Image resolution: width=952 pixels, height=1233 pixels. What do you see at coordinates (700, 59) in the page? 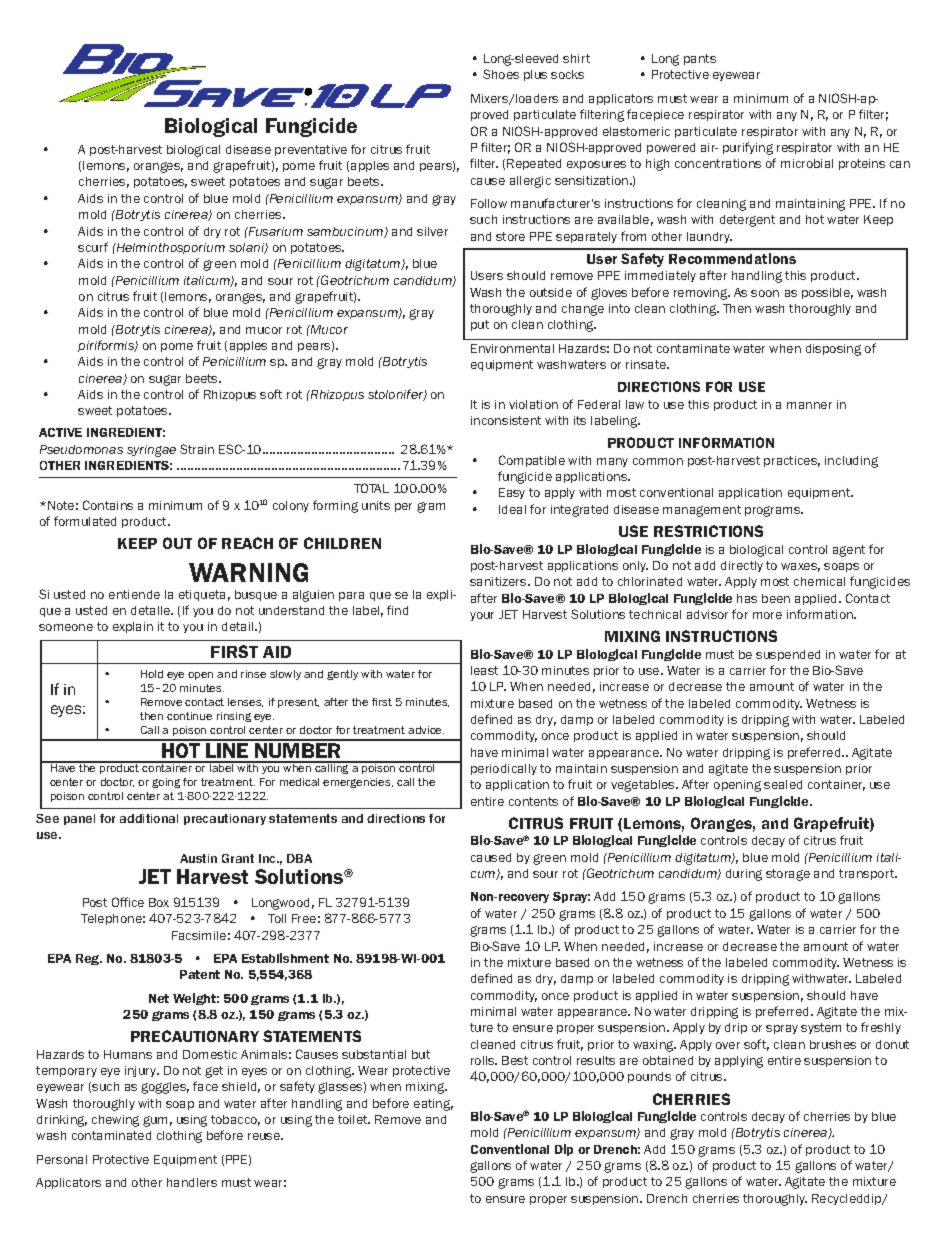
I see `pants` at bounding box center [700, 59].
